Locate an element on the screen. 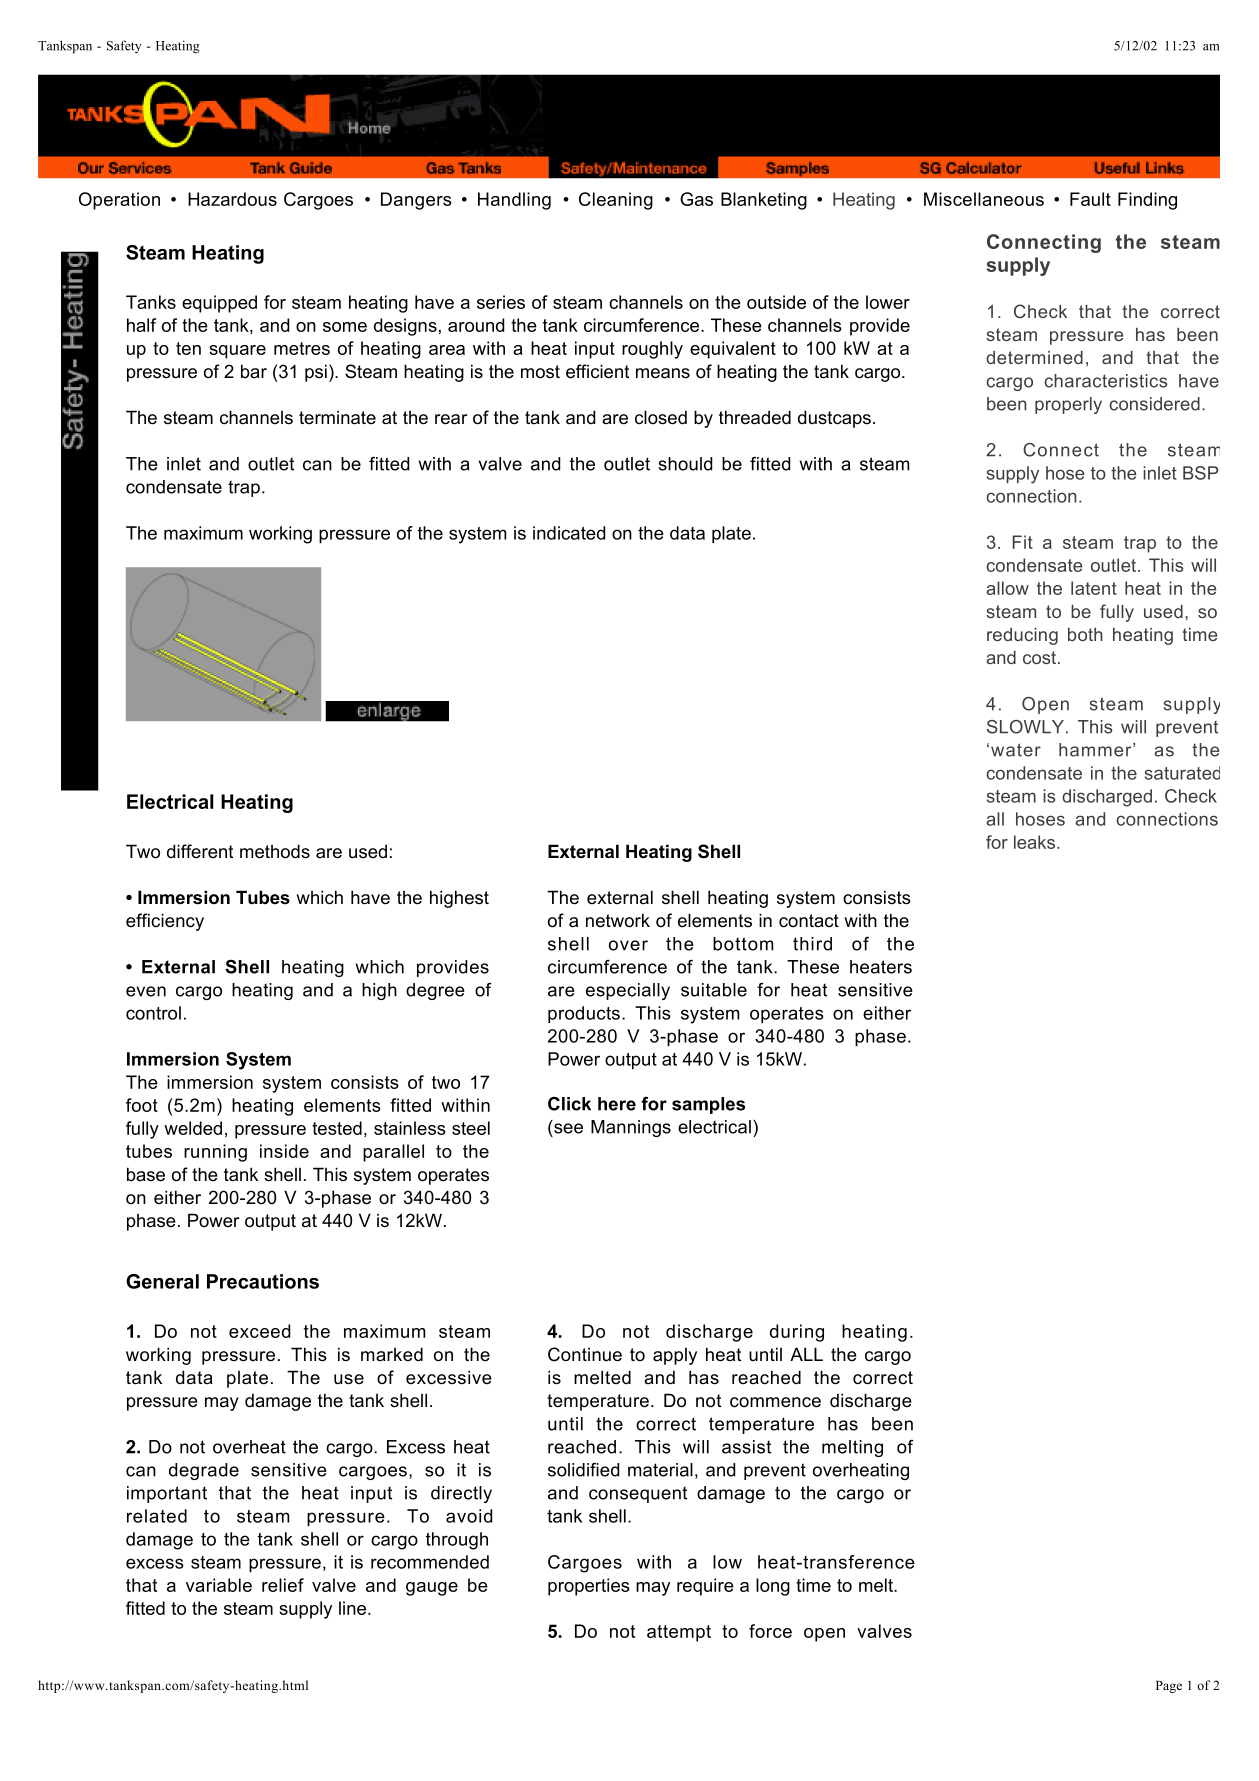 This screenshot has height=1781, width=1259. attempt is located at coordinates (679, 1633).
